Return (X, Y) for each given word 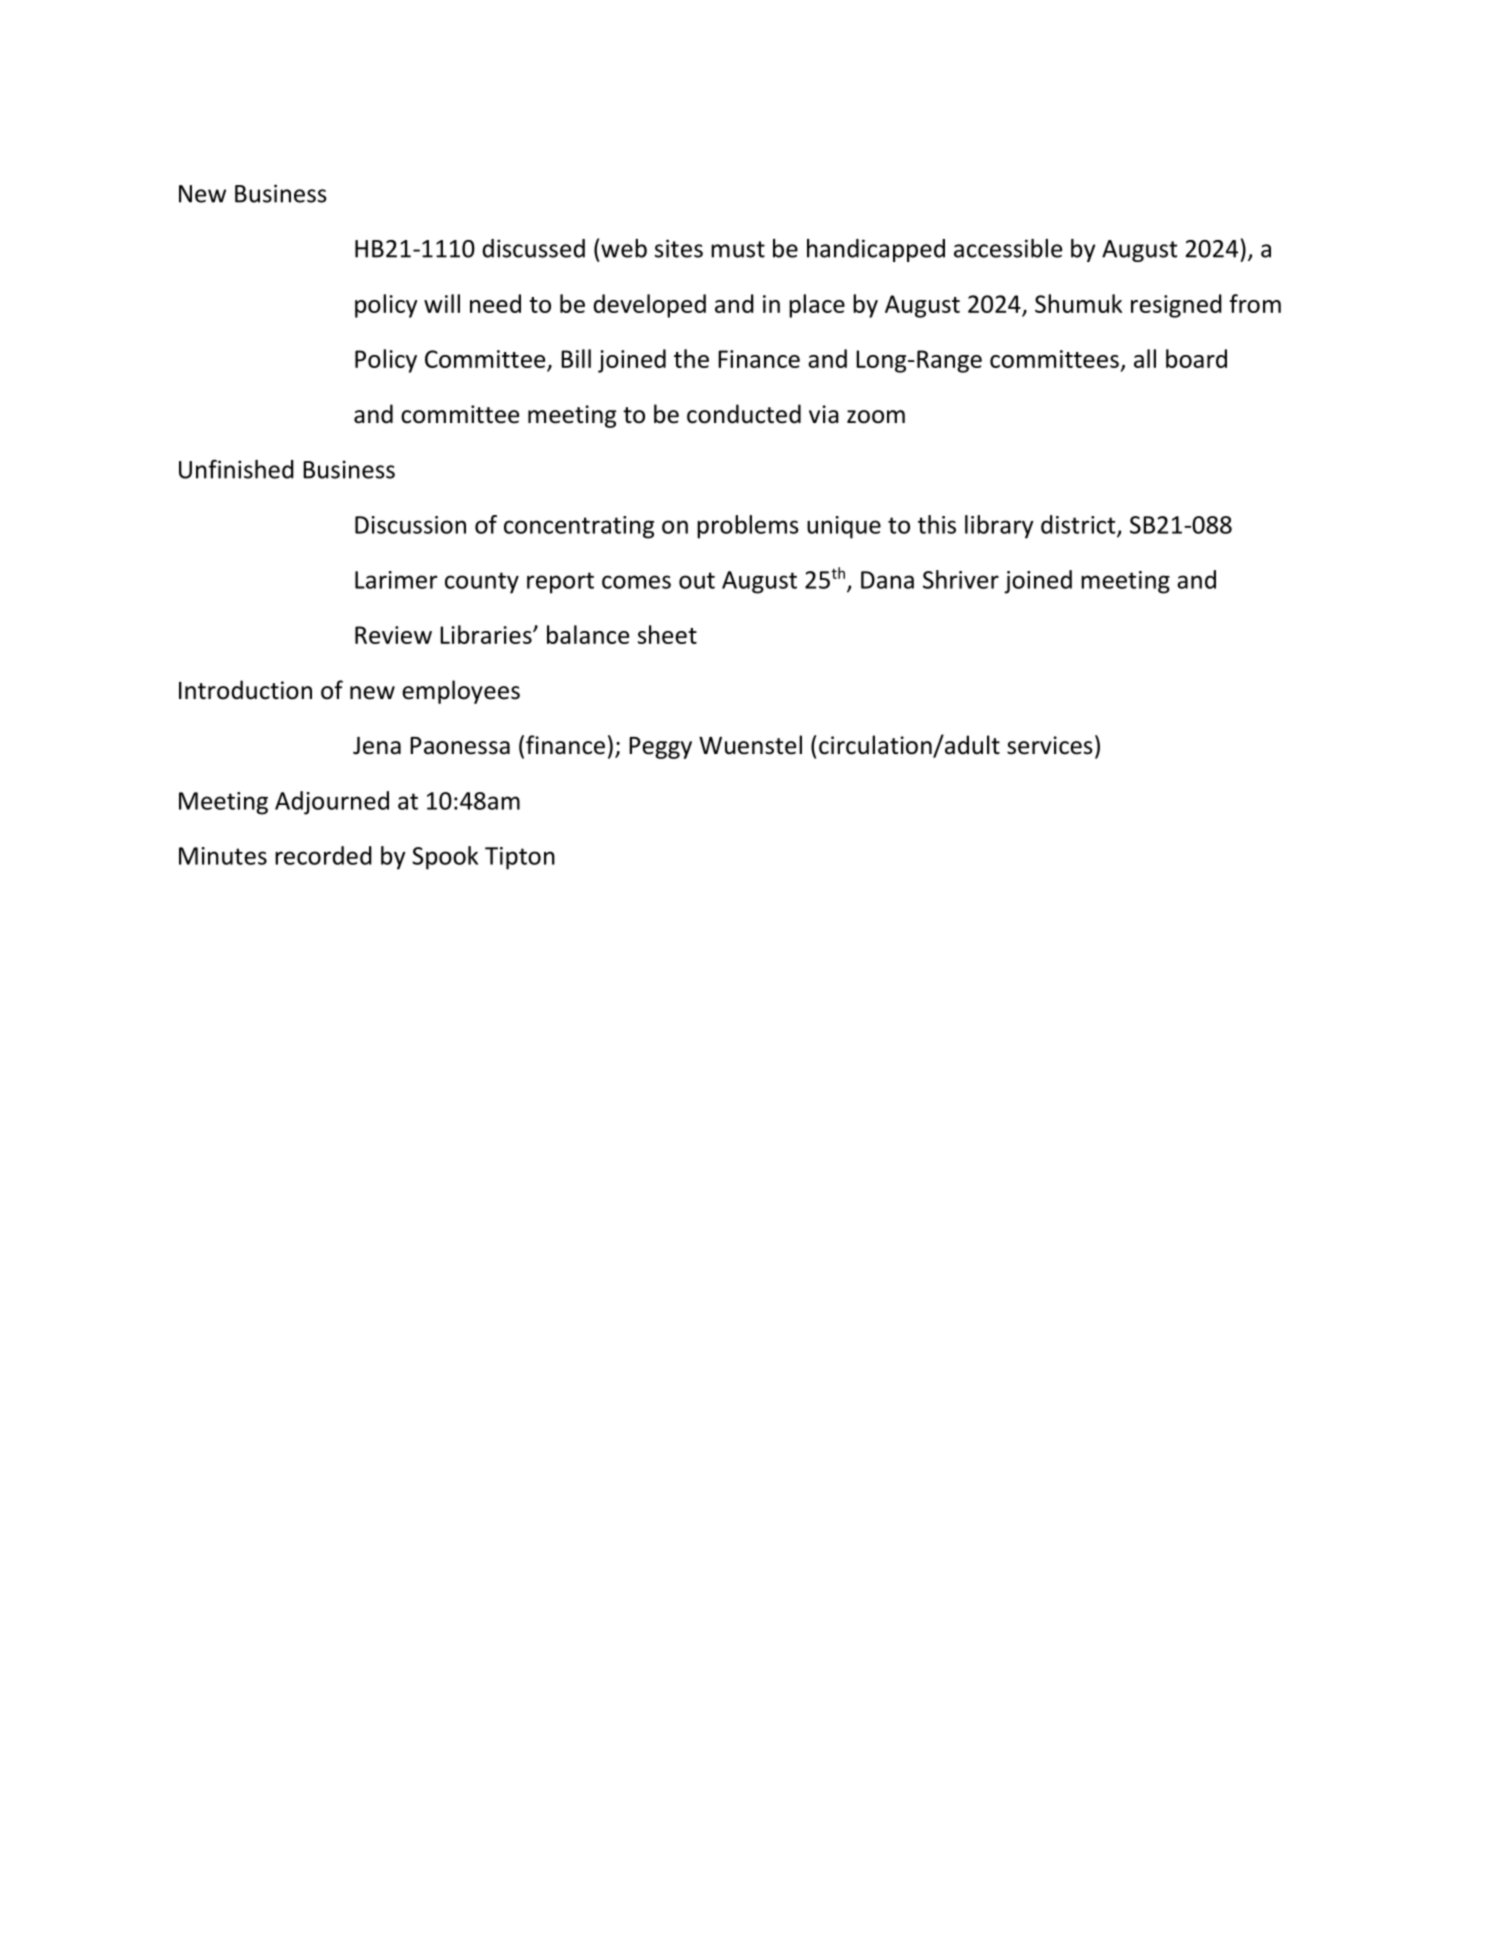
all (1145, 358)
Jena (377, 746)
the (691, 358)
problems (748, 527)
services (1050, 745)
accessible (1008, 248)
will (442, 303)
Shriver (961, 579)
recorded (323, 855)
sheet (667, 634)
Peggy (660, 748)
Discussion (410, 525)
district (1079, 525)
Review (393, 635)
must (738, 249)
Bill (576, 358)
